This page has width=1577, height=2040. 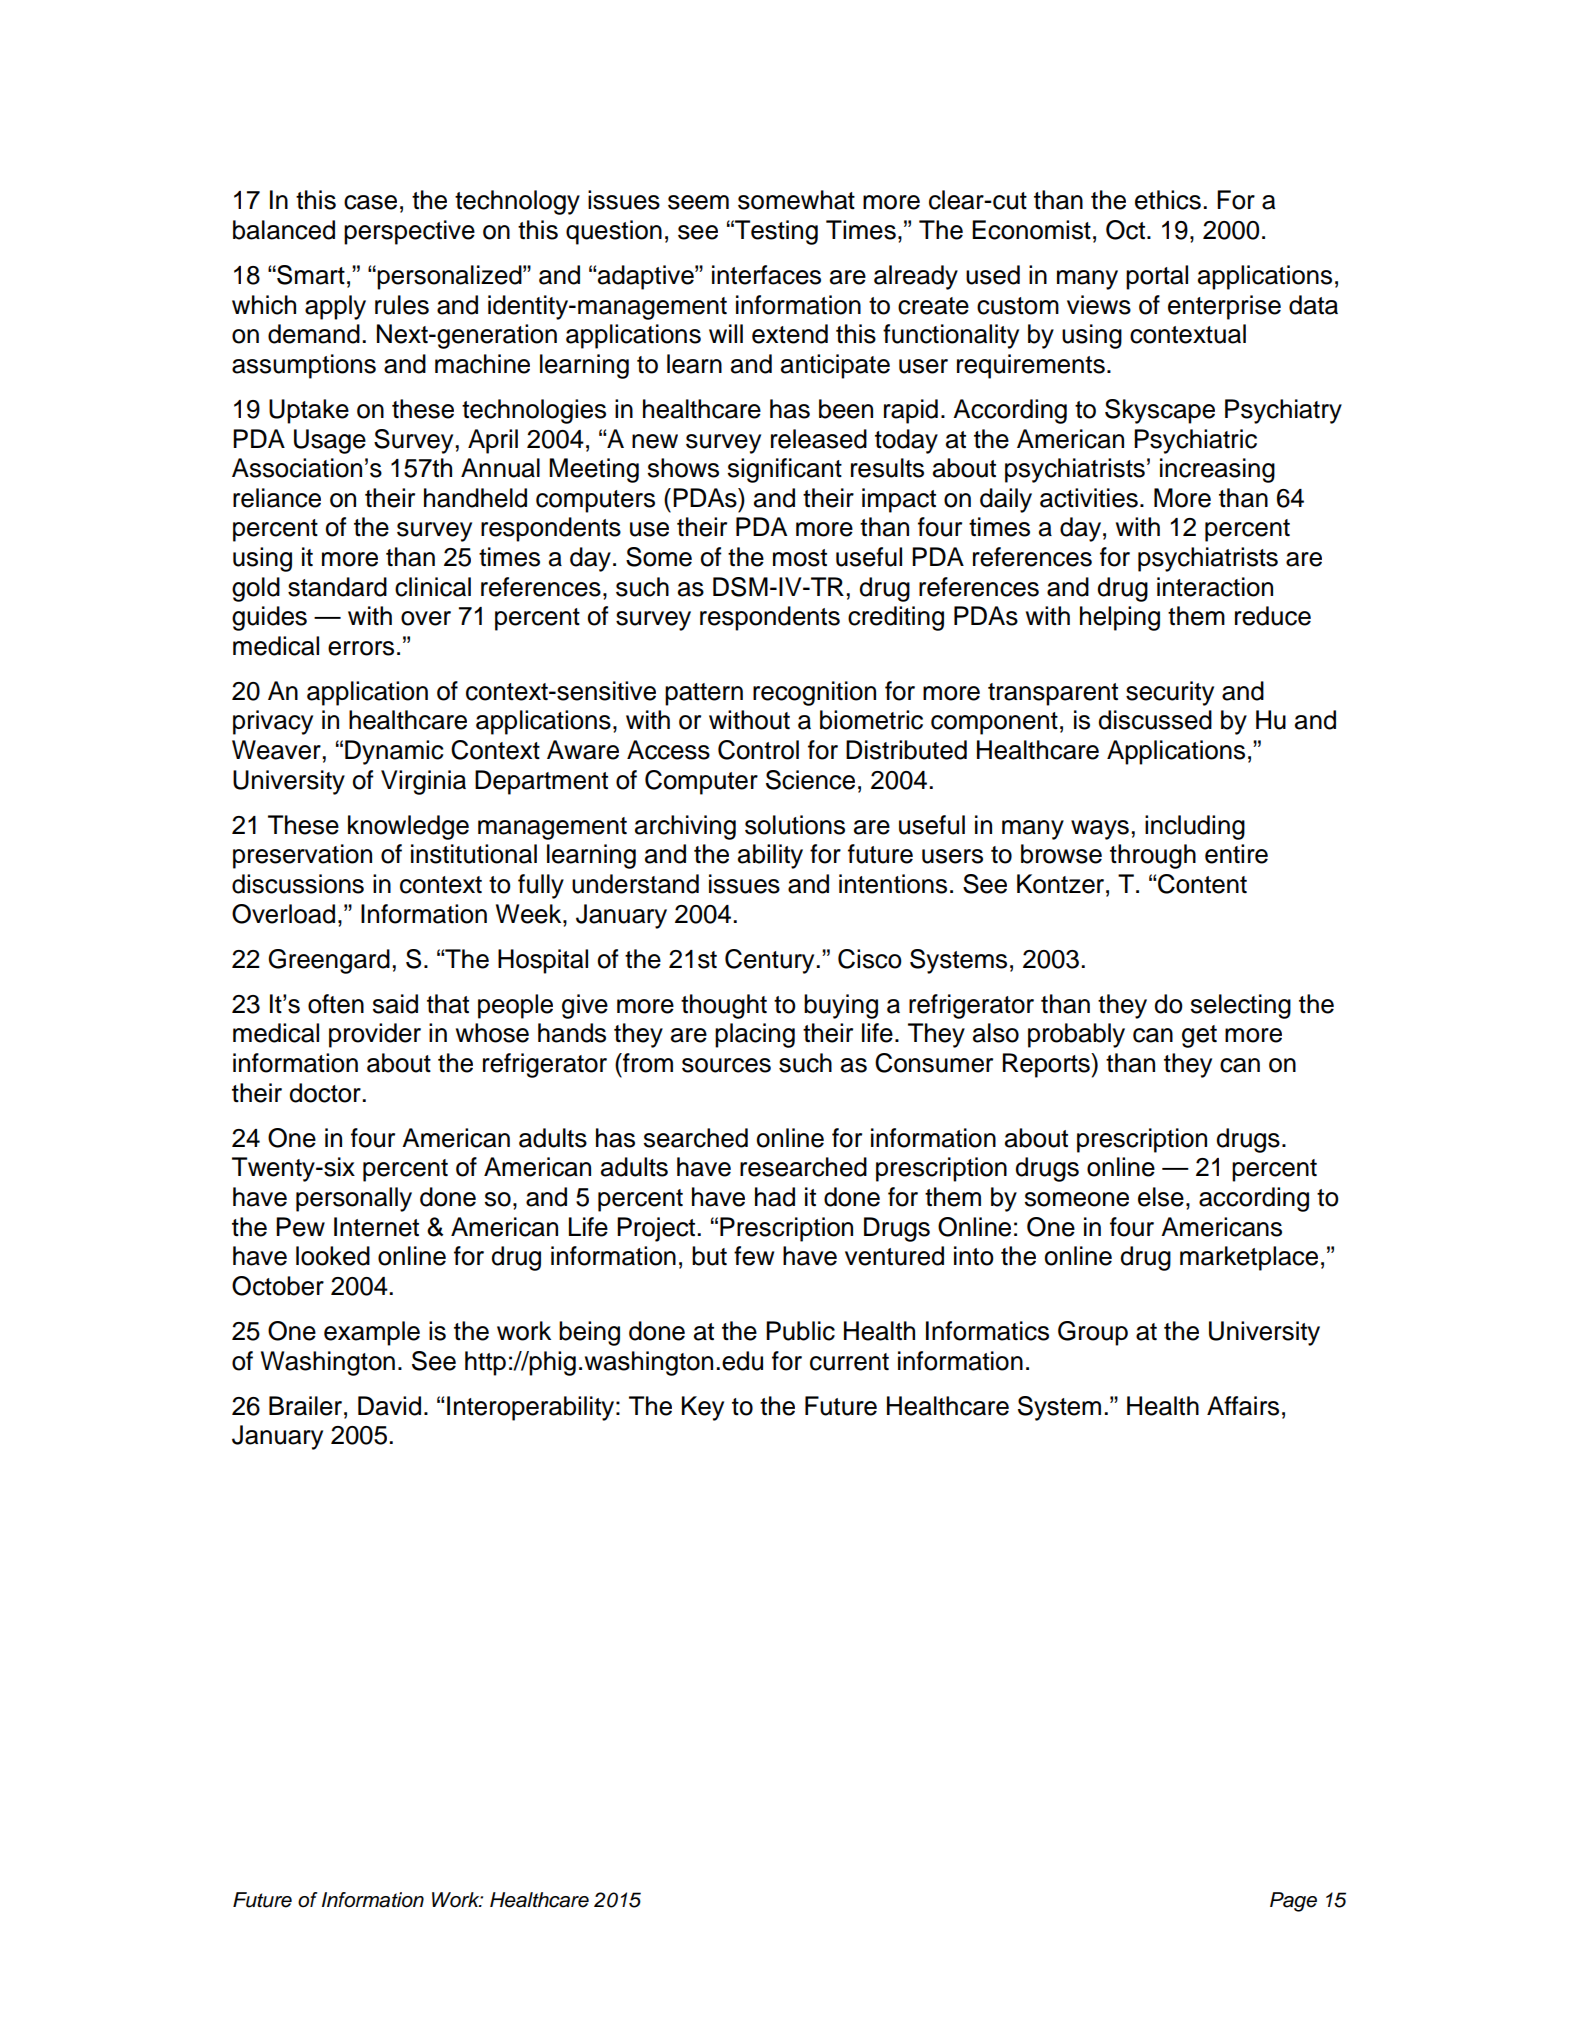 I want to click on example, so click(x=372, y=1333).
